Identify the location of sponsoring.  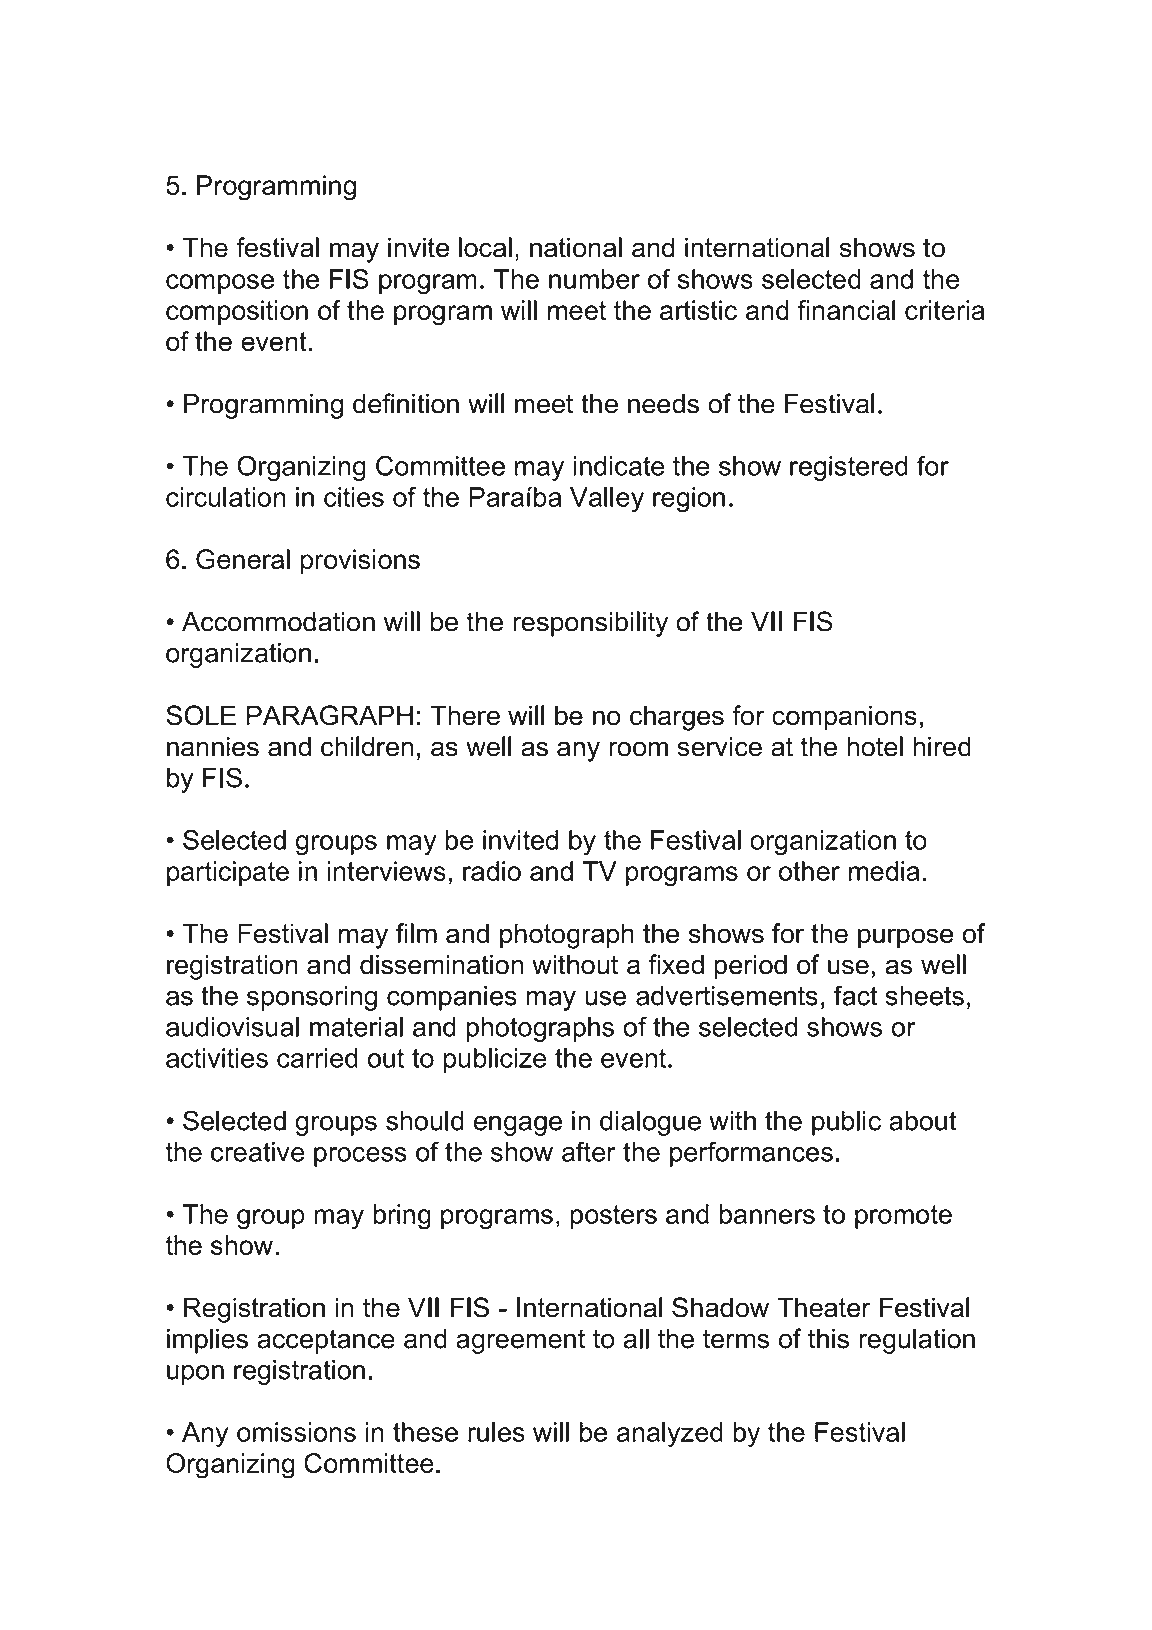
(312, 998).
